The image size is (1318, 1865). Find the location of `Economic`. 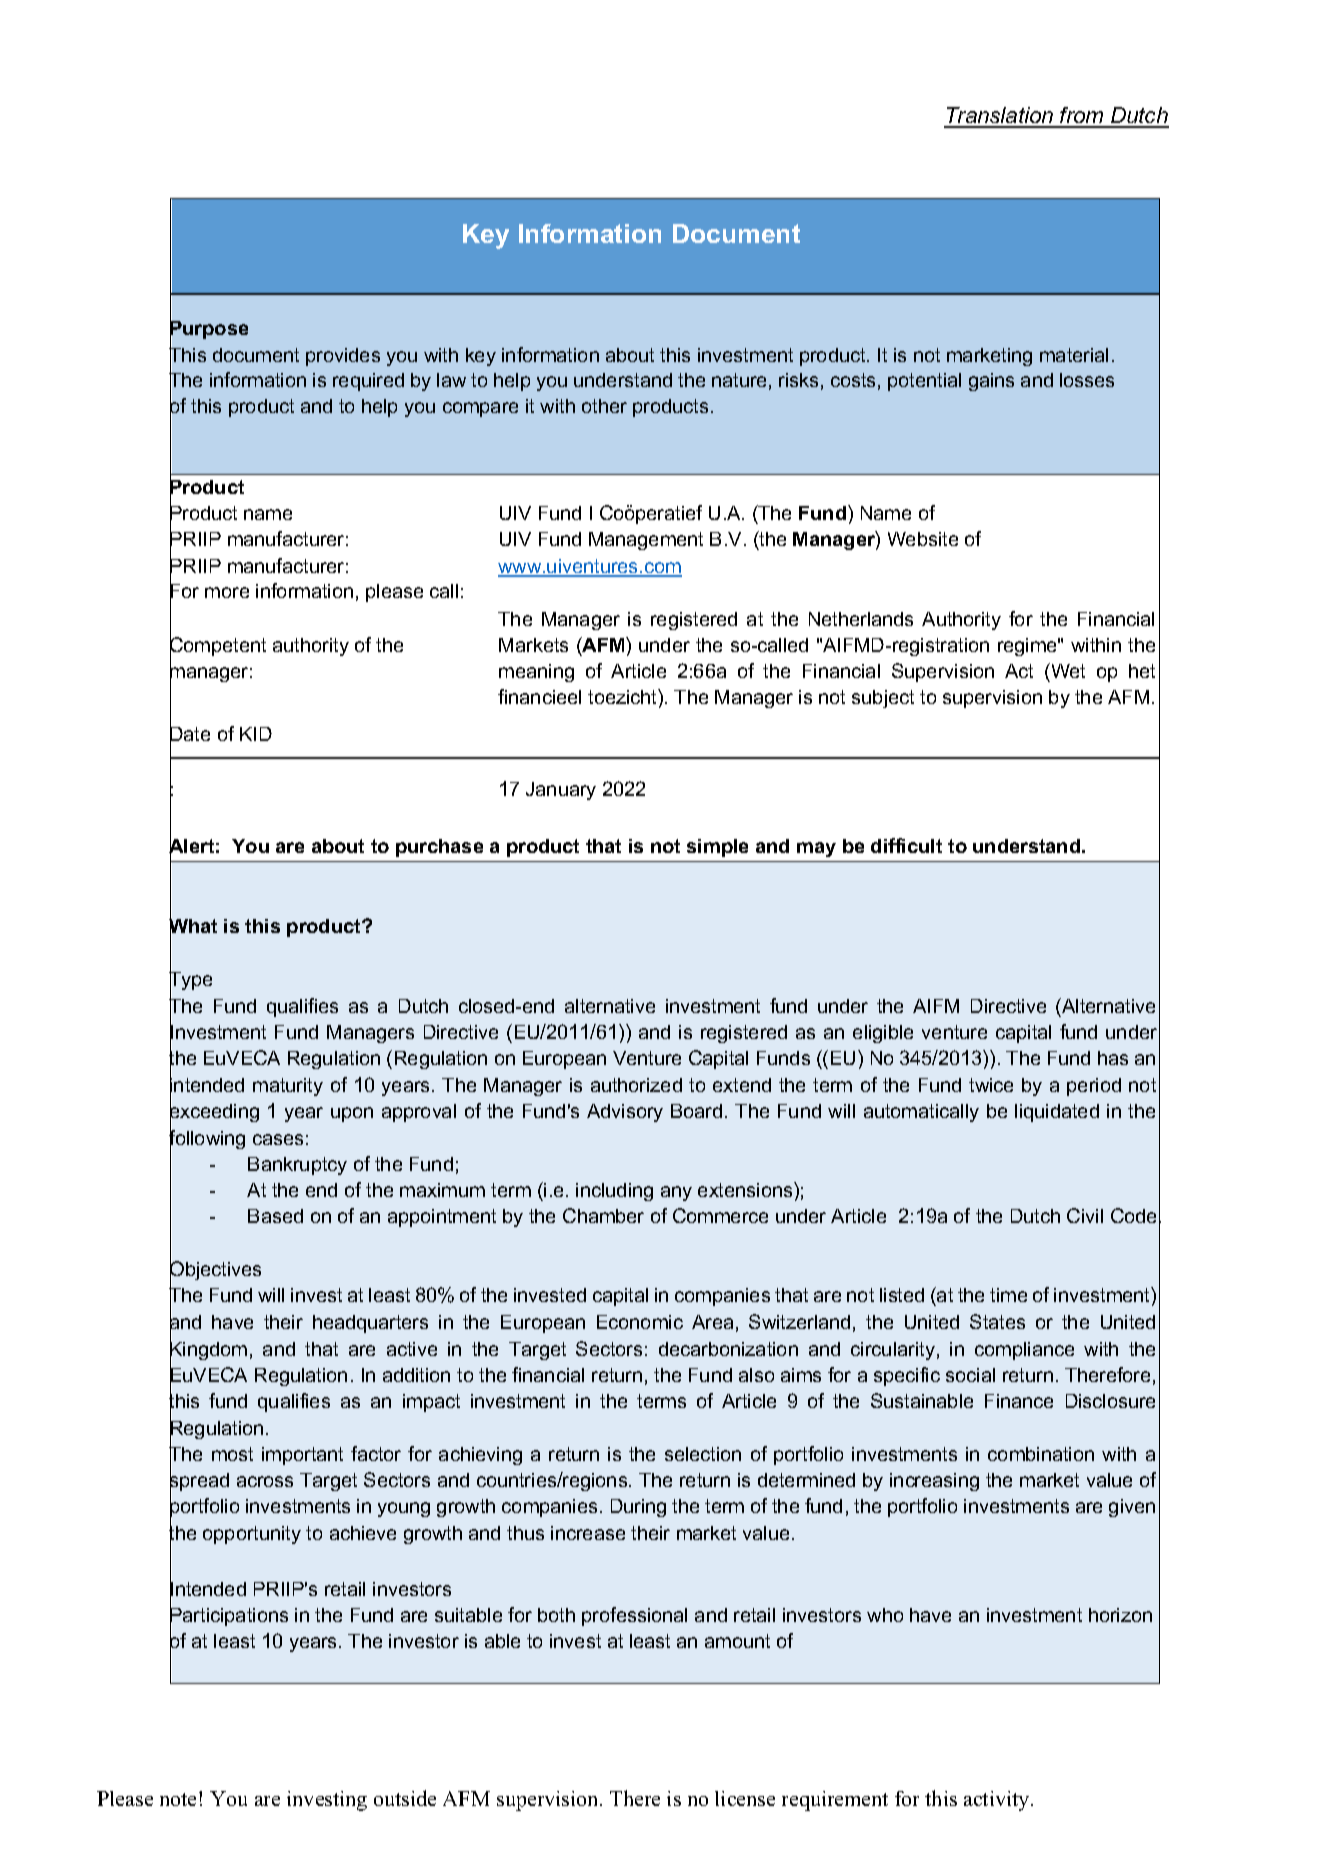

Economic is located at coordinates (640, 1322).
